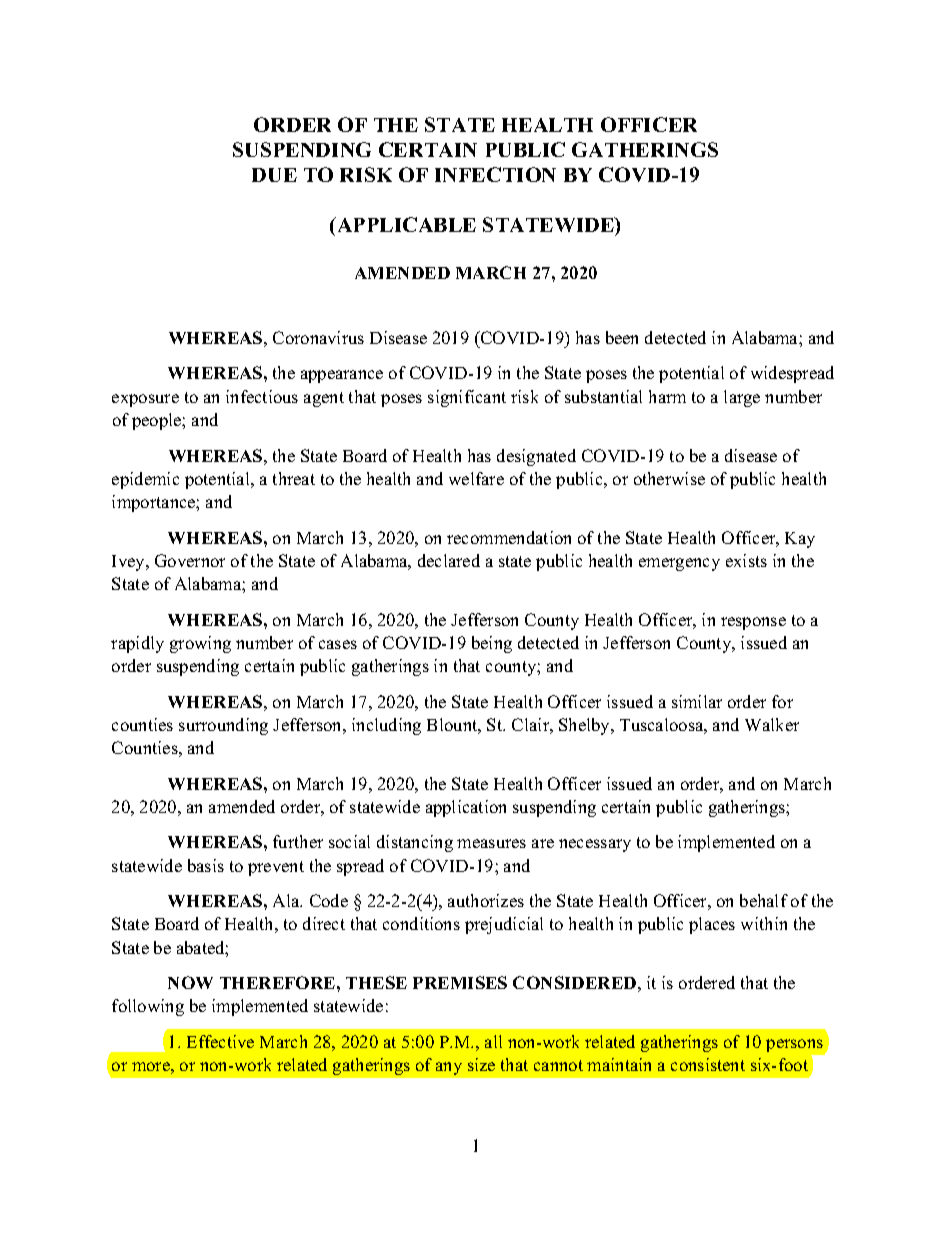 This image has width=952, height=1233. Describe the element at coordinates (220, 1041) in the image. I see `Effective` at that location.
